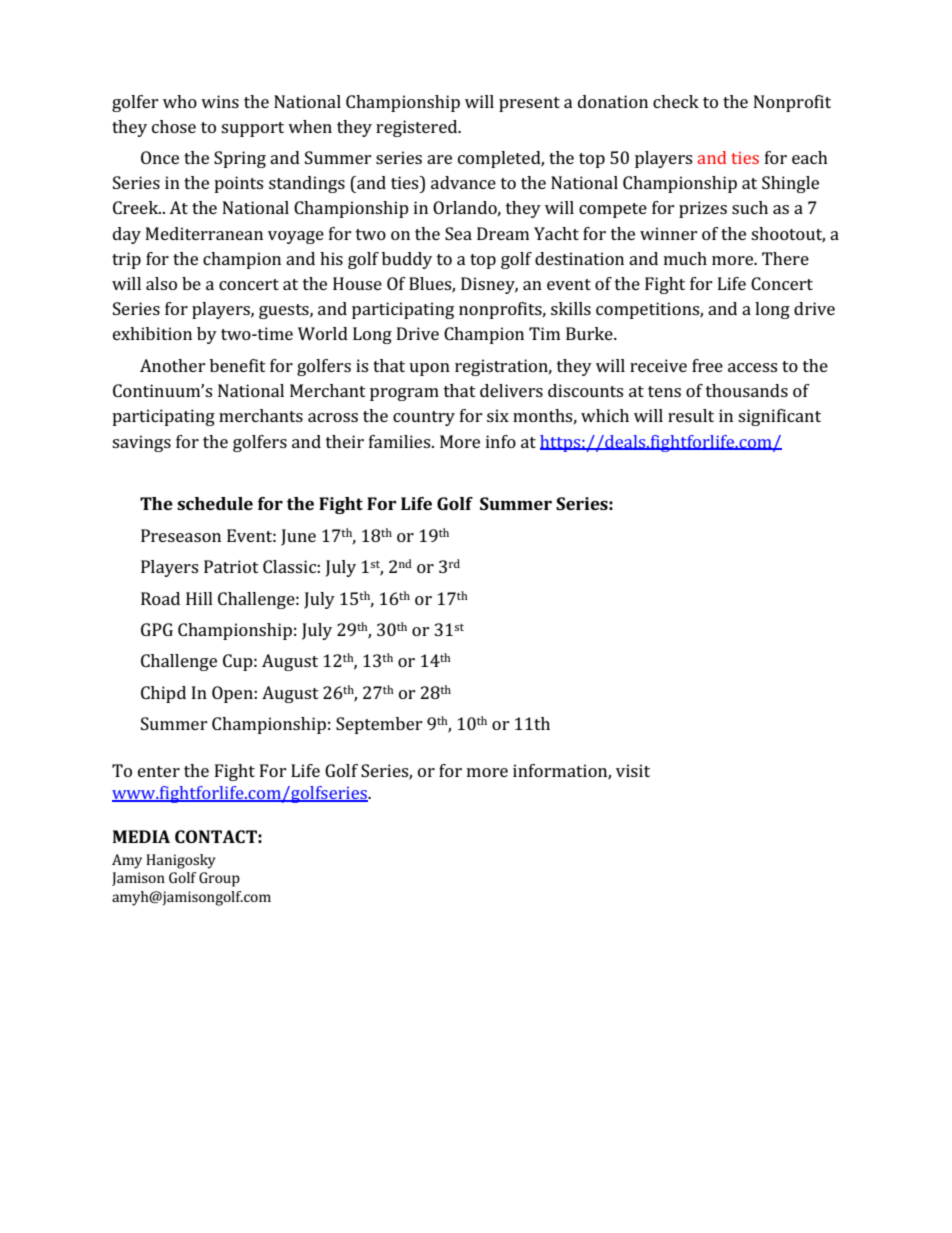 The width and height of the screenshot is (952, 1233). What do you see at coordinates (161, 283) in the screenshot?
I see `also` at bounding box center [161, 283].
